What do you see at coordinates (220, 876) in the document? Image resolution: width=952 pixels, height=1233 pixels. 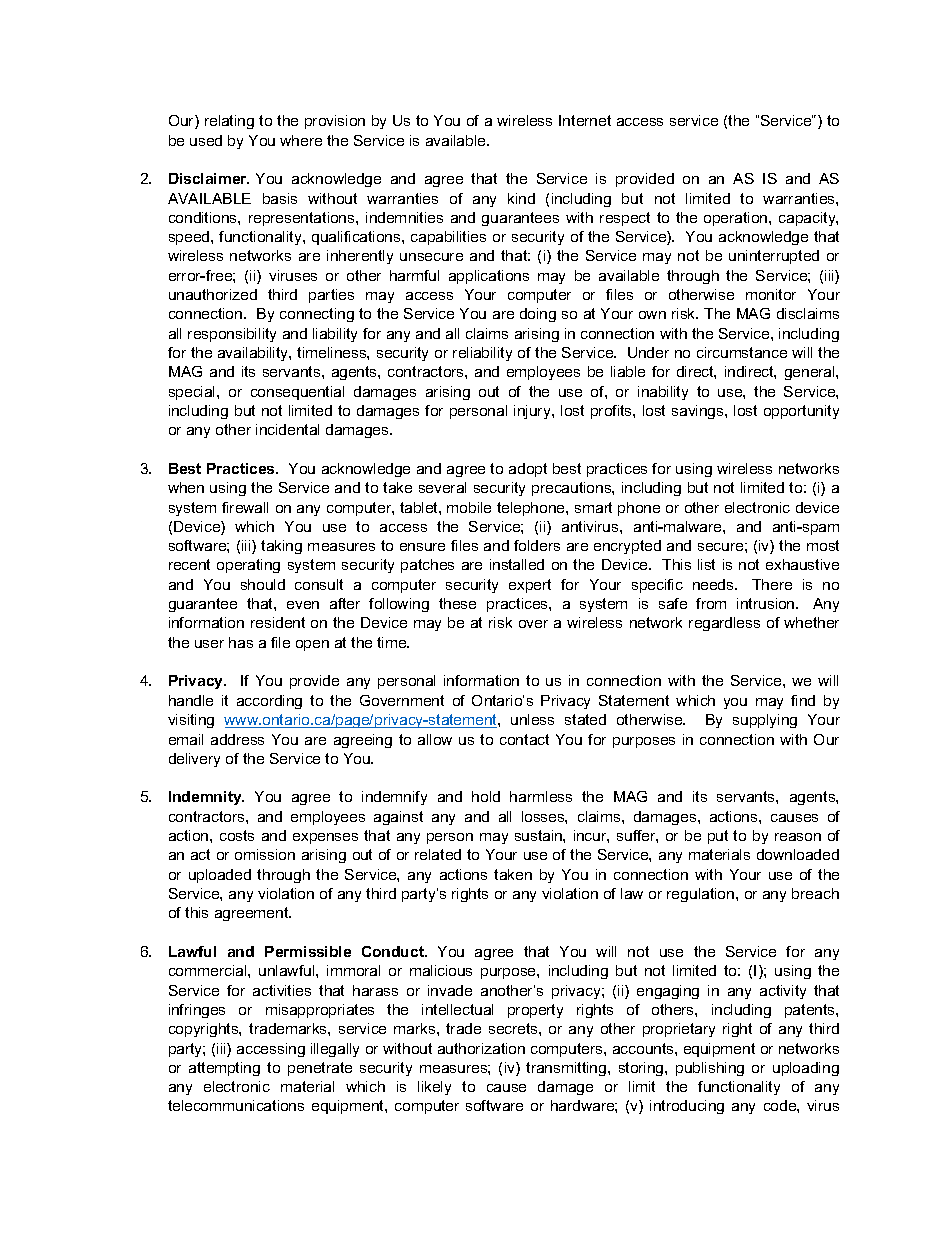 I see `uploaded` at bounding box center [220, 876].
